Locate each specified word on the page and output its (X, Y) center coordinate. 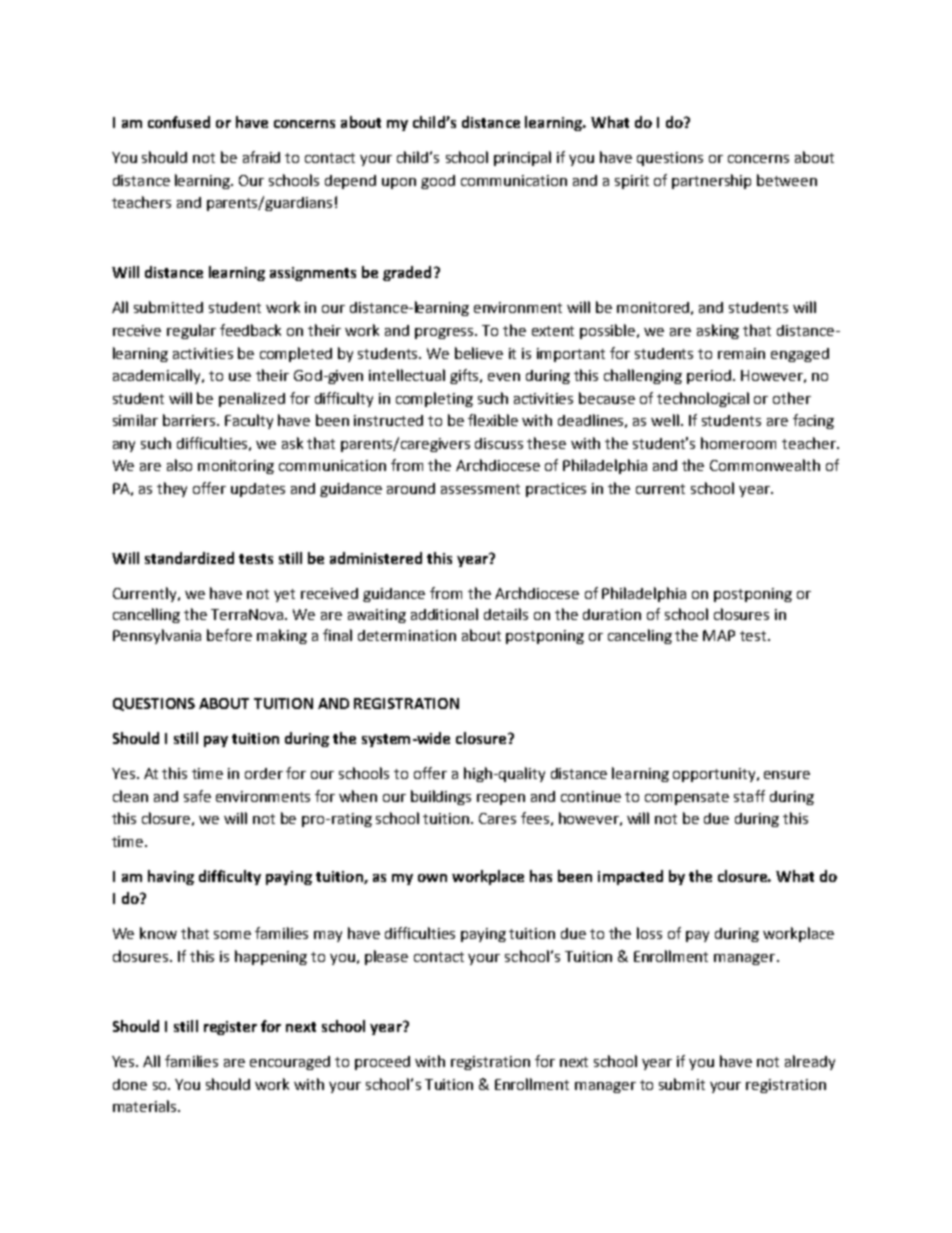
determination (407, 635)
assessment (480, 489)
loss (649, 933)
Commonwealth (765, 465)
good (438, 182)
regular (191, 331)
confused (179, 122)
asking (718, 331)
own (432, 878)
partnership (711, 181)
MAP (719, 635)
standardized (189, 558)
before (229, 635)
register (230, 1028)
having (171, 877)
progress (446, 333)
